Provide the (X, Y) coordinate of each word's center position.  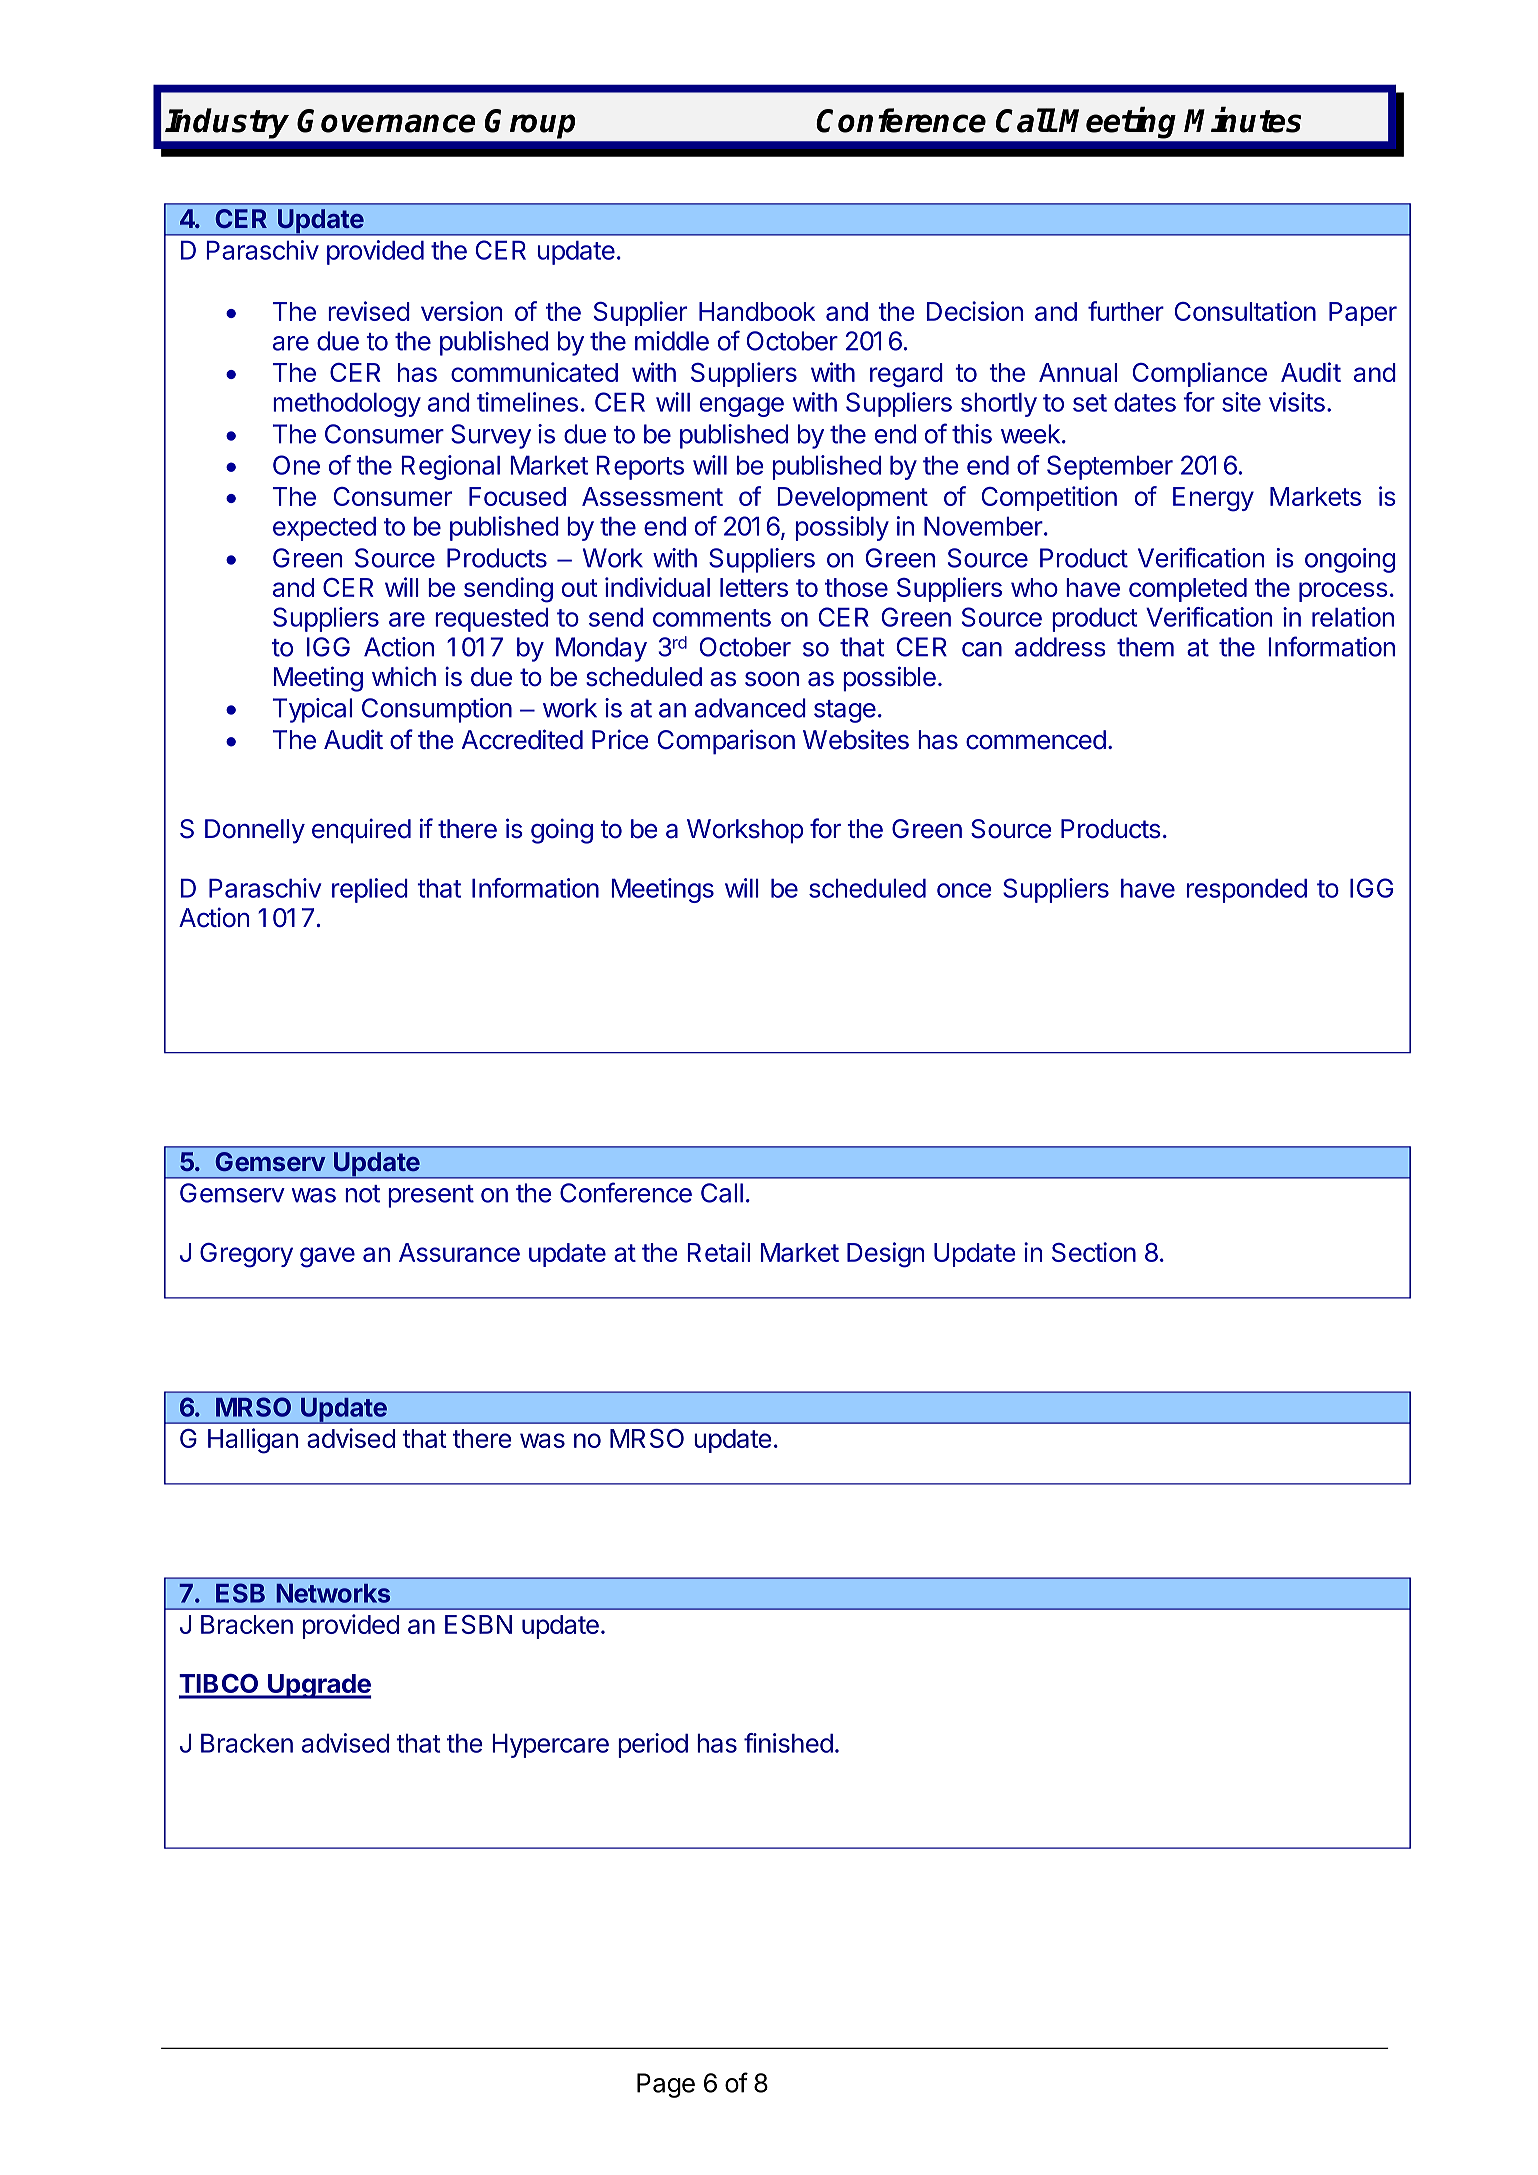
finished (788, 1743)
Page (666, 2085)
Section (1094, 1252)
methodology (347, 405)
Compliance (1200, 374)
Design (885, 1255)
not (362, 1194)
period (653, 1745)
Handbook (757, 311)
